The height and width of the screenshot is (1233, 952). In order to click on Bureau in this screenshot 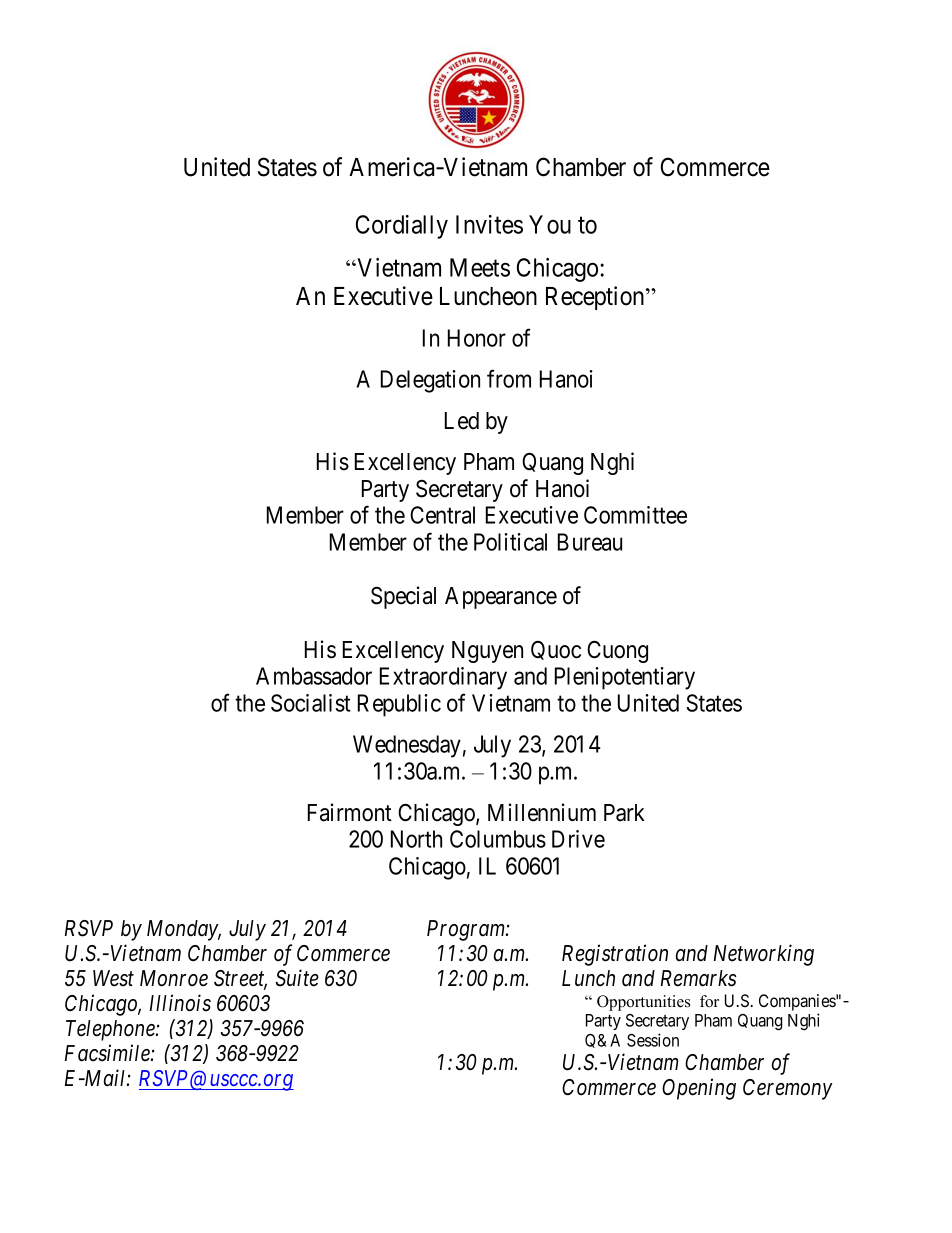, I will do `click(590, 542)`.
